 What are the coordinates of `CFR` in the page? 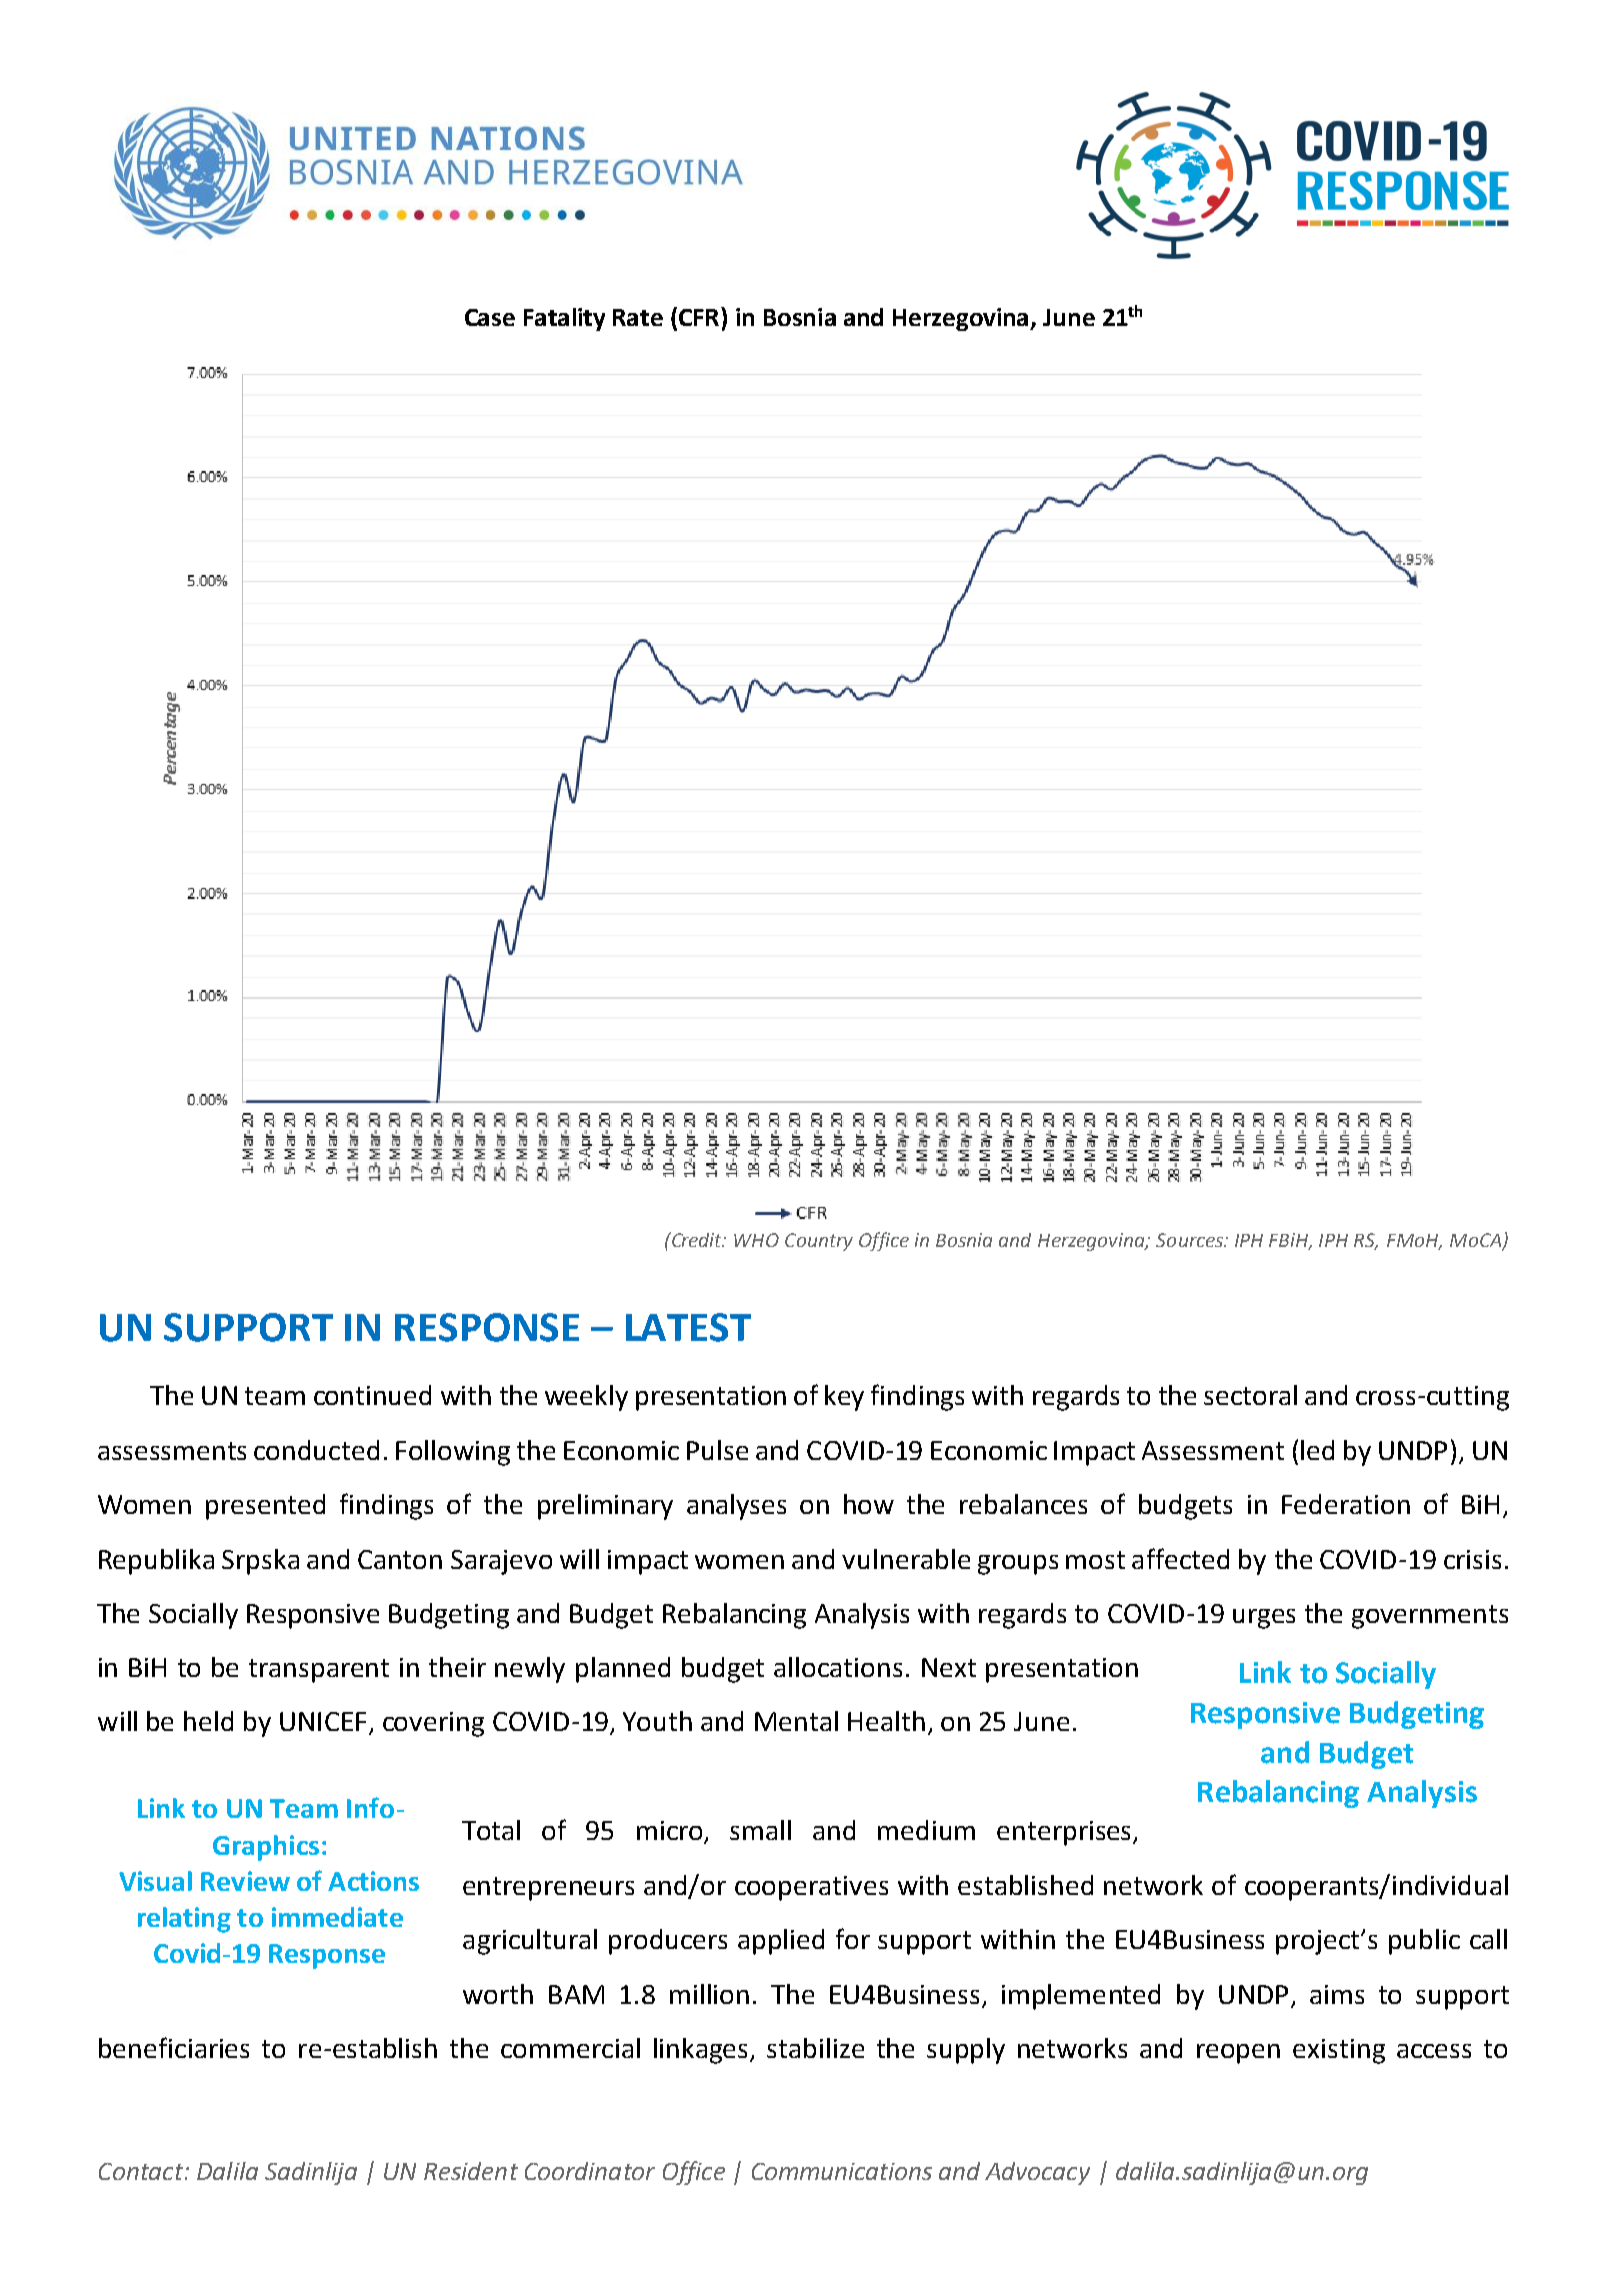 It's located at (700, 316).
